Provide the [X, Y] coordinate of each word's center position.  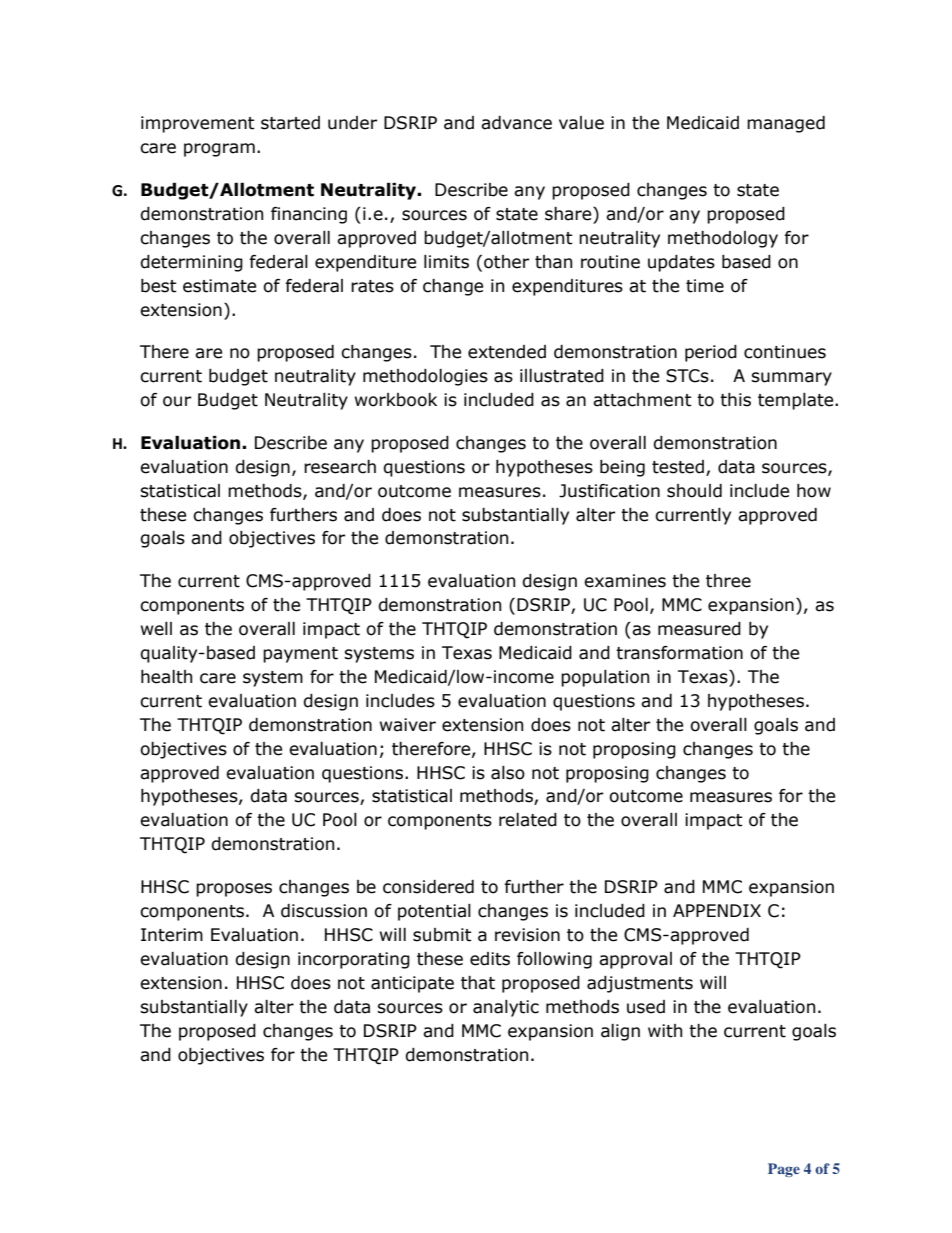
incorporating [354, 960]
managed [786, 124]
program [219, 150]
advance [516, 123]
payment [300, 655]
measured [699, 629]
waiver [408, 725]
